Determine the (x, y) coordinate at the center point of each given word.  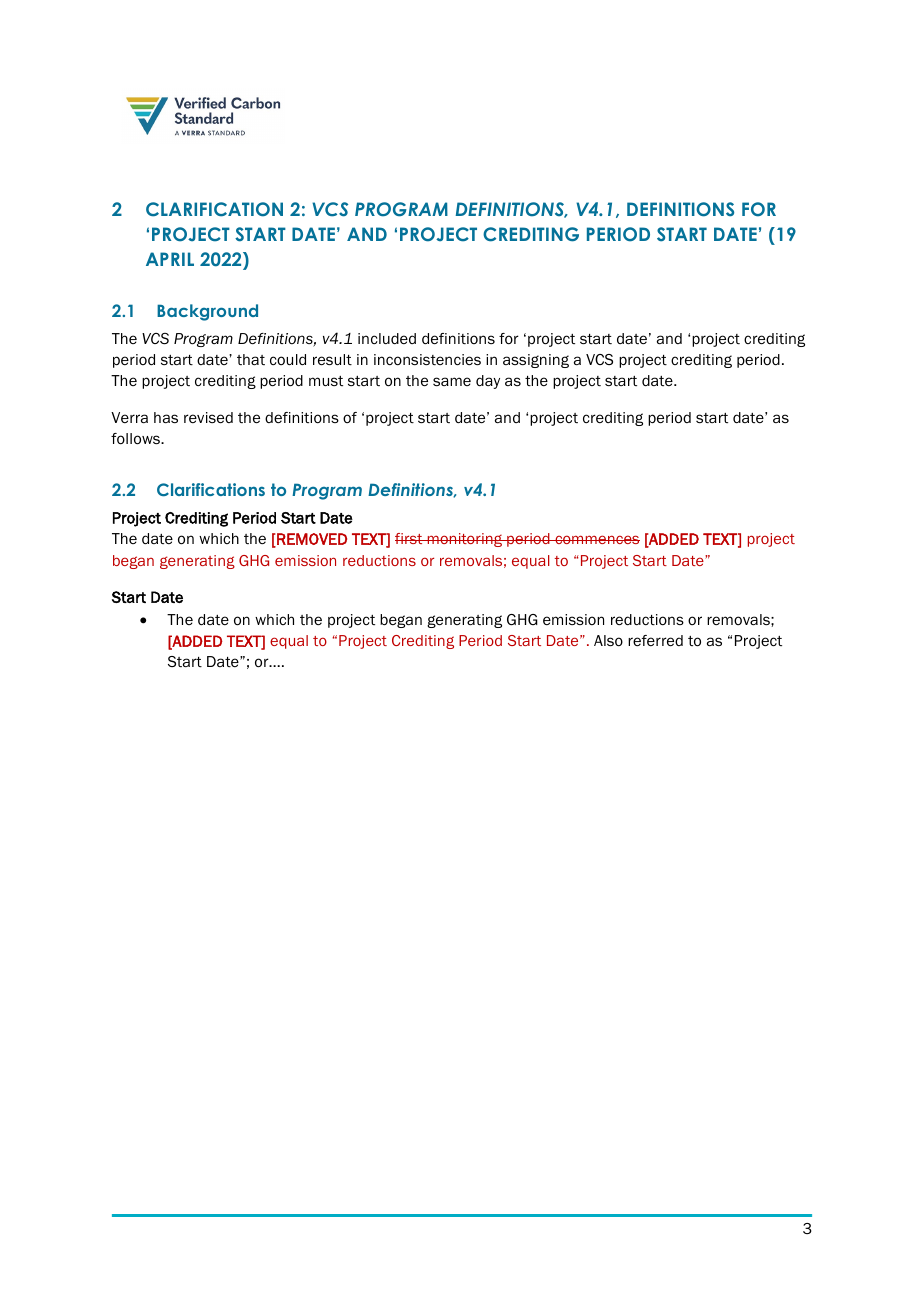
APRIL (170, 259)
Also (608, 641)
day (488, 382)
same (452, 381)
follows (136, 439)
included (387, 338)
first (410, 538)
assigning (536, 361)
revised (208, 418)
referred (655, 641)
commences (596, 539)
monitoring (465, 540)
